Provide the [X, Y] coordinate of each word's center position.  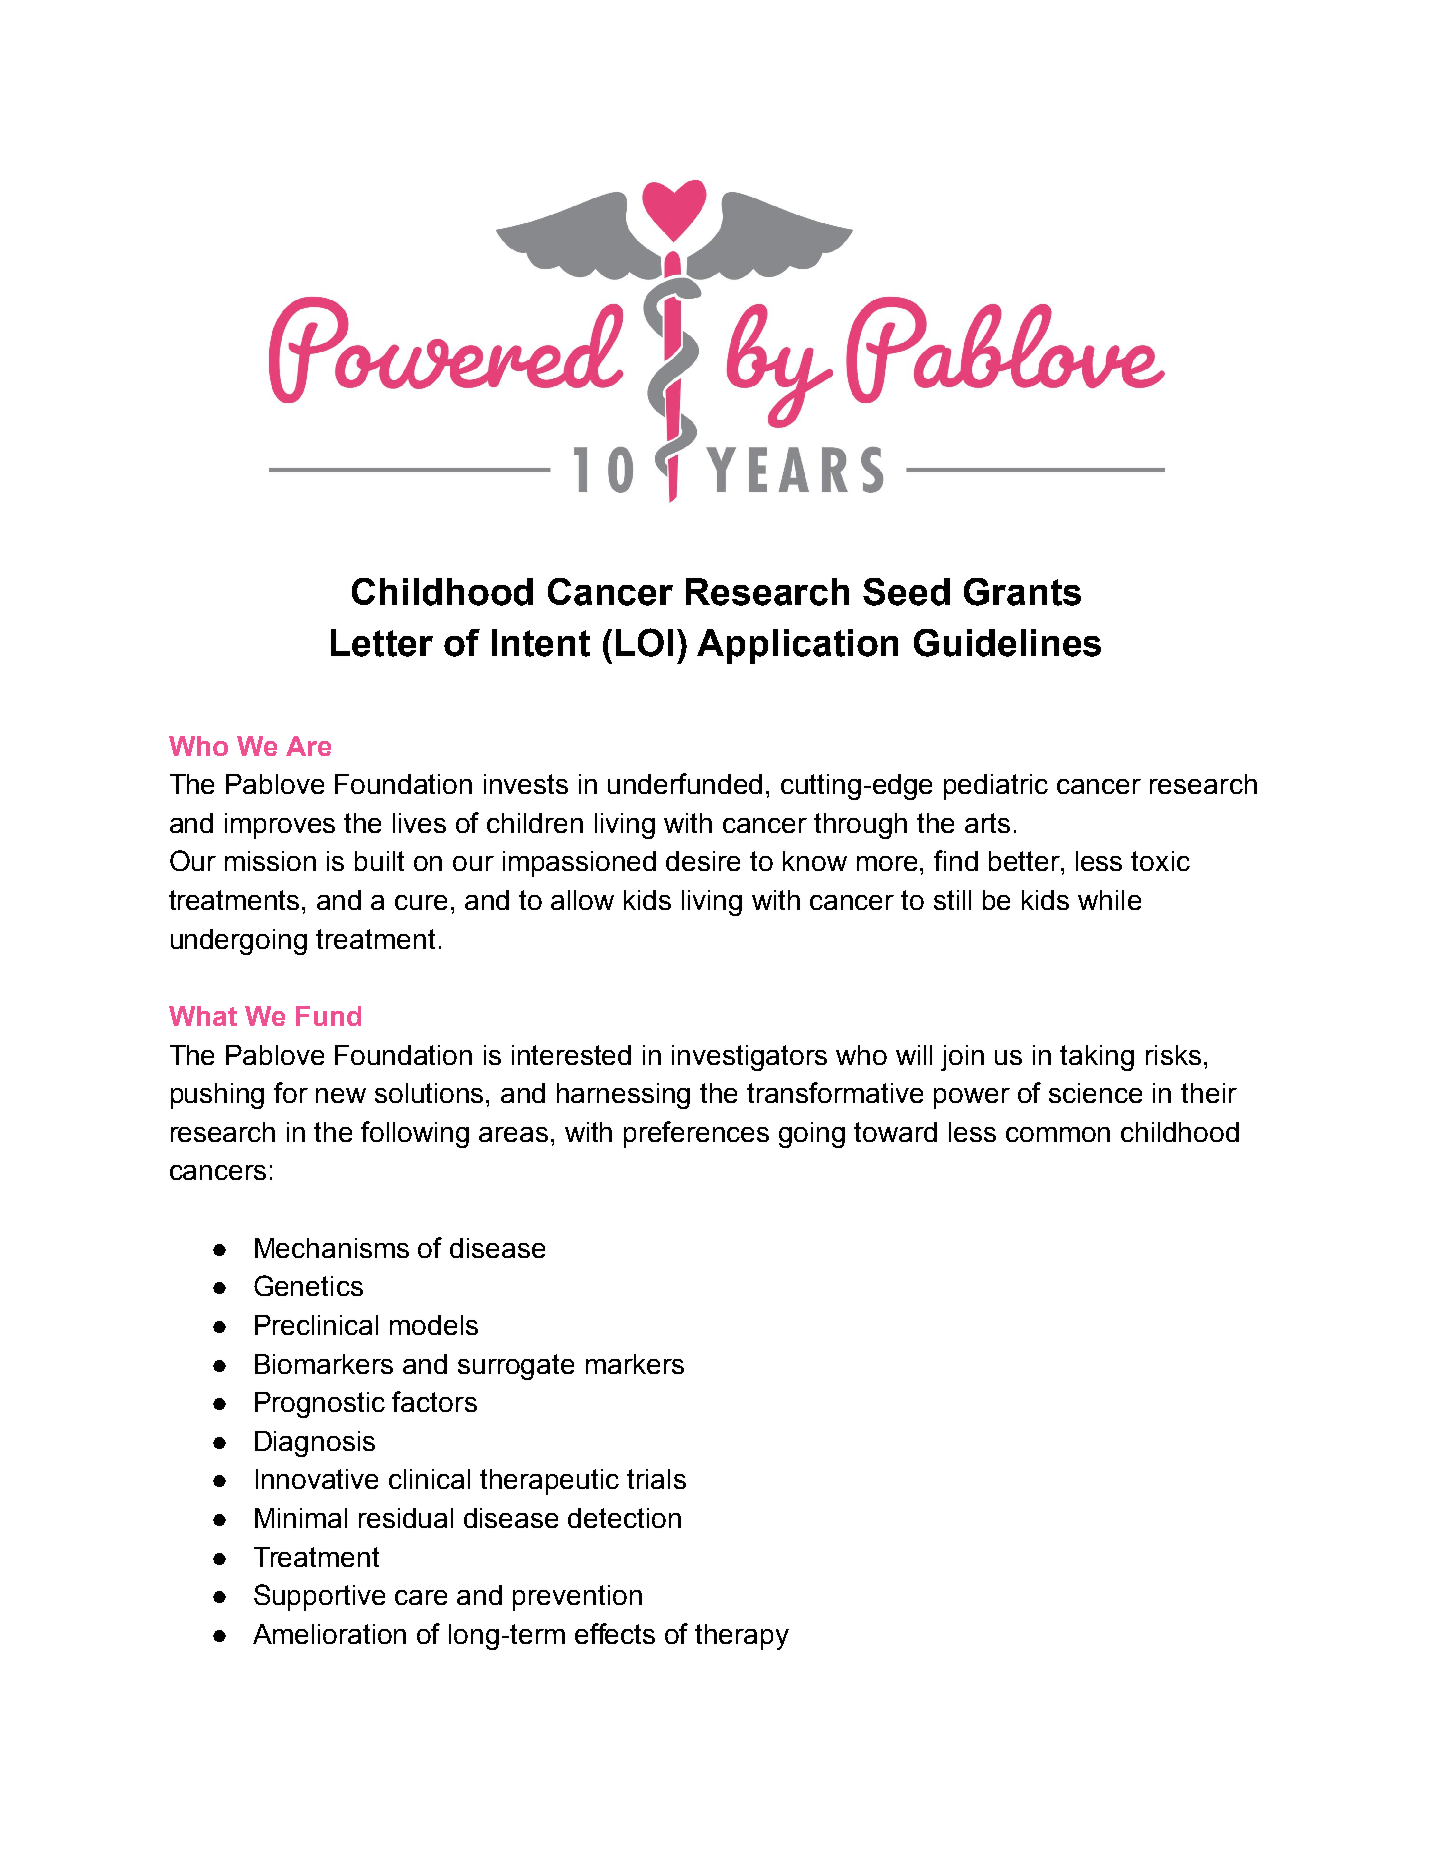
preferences [696, 1134]
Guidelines [1007, 643]
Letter [382, 643]
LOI [644, 642]
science [1095, 1093]
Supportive [319, 1597]
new [341, 1095]
